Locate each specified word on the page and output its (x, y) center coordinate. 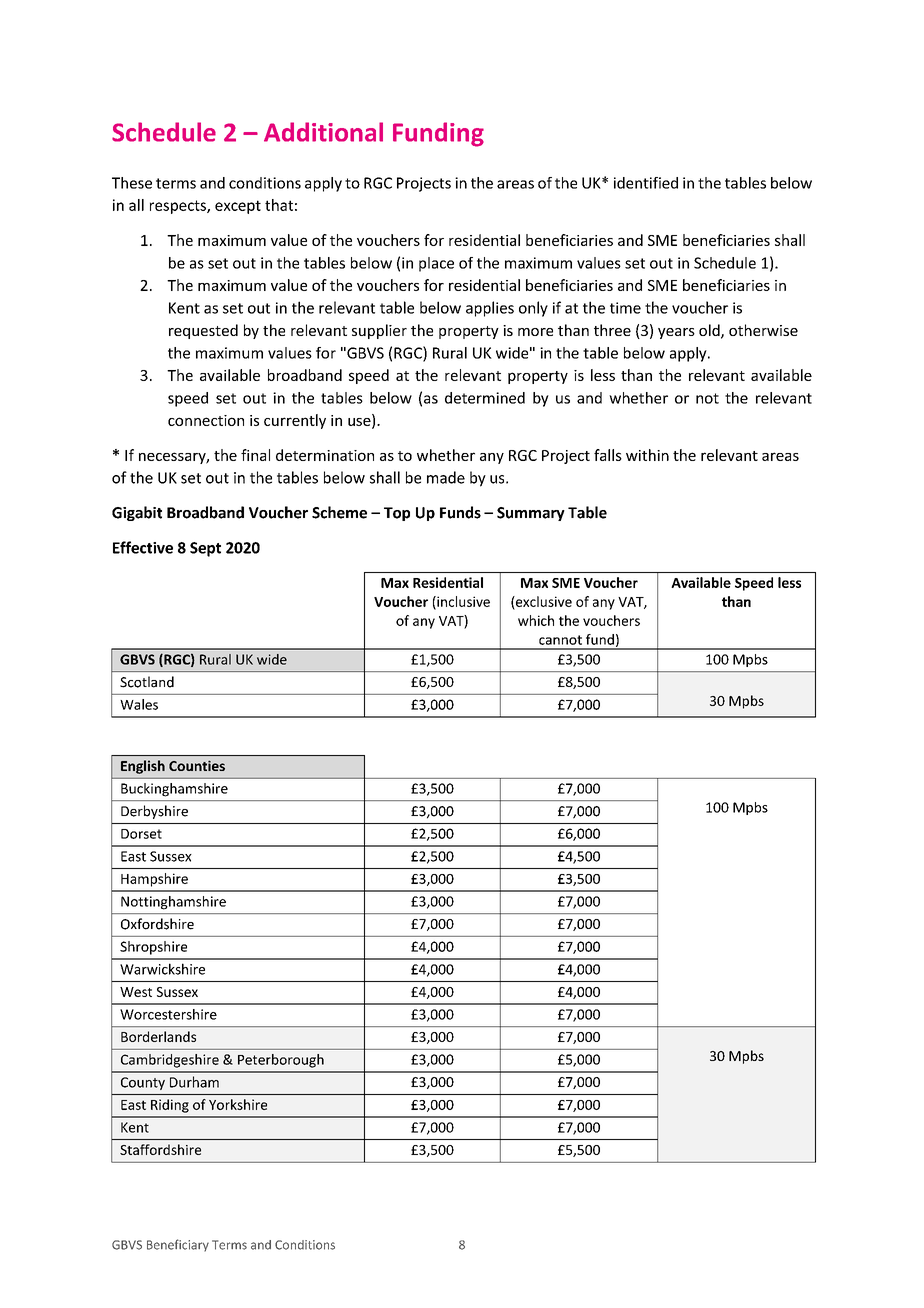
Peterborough (281, 1061)
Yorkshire (238, 1104)
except (238, 207)
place (436, 264)
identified (646, 183)
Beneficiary (178, 1245)
